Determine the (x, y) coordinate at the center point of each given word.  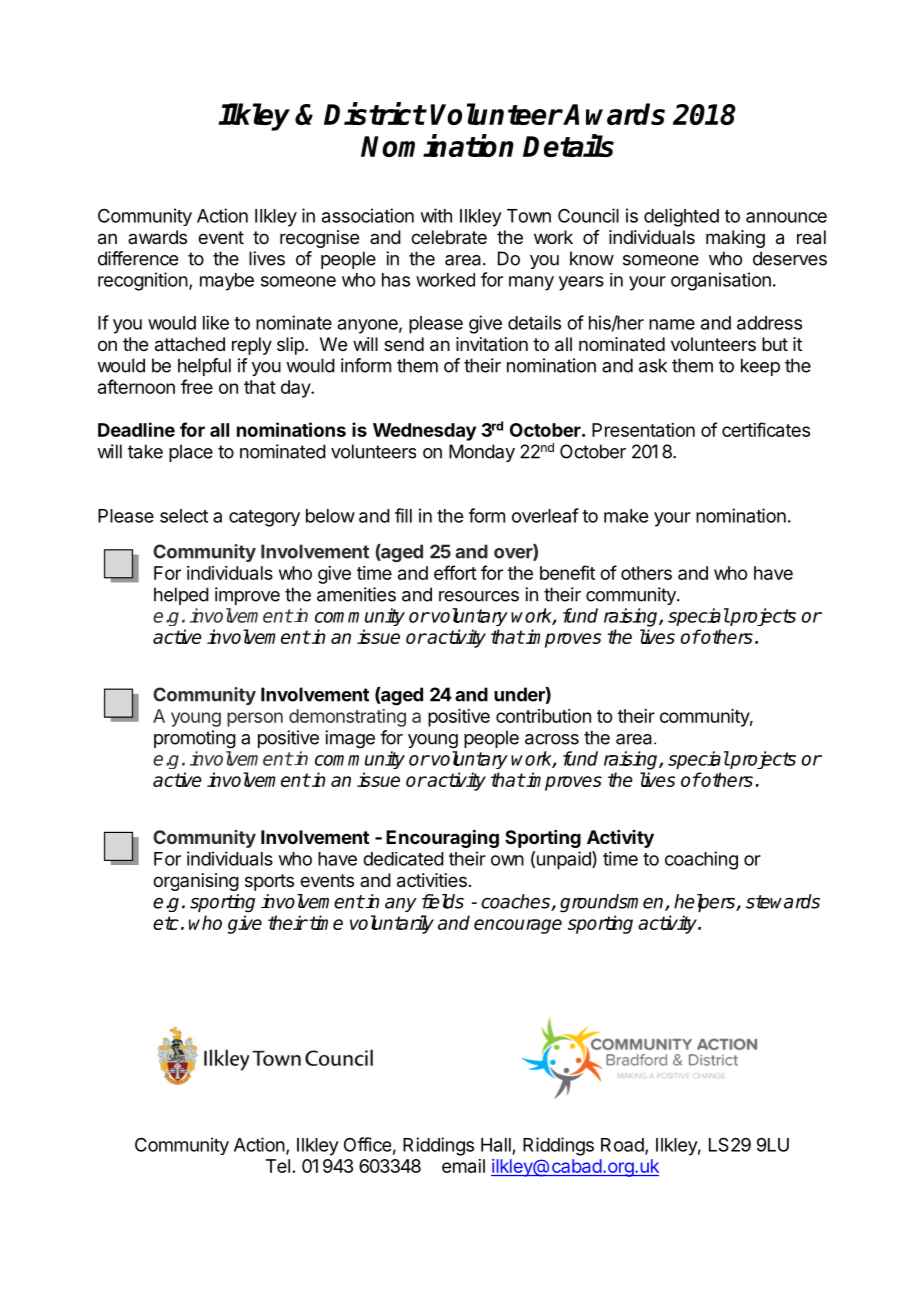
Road (623, 1146)
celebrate (449, 237)
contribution (543, 716)
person (255, 719)
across (552, 739)
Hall (496, 1145)
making (735, 239)
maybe (227, 282)
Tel (278, 1166)
